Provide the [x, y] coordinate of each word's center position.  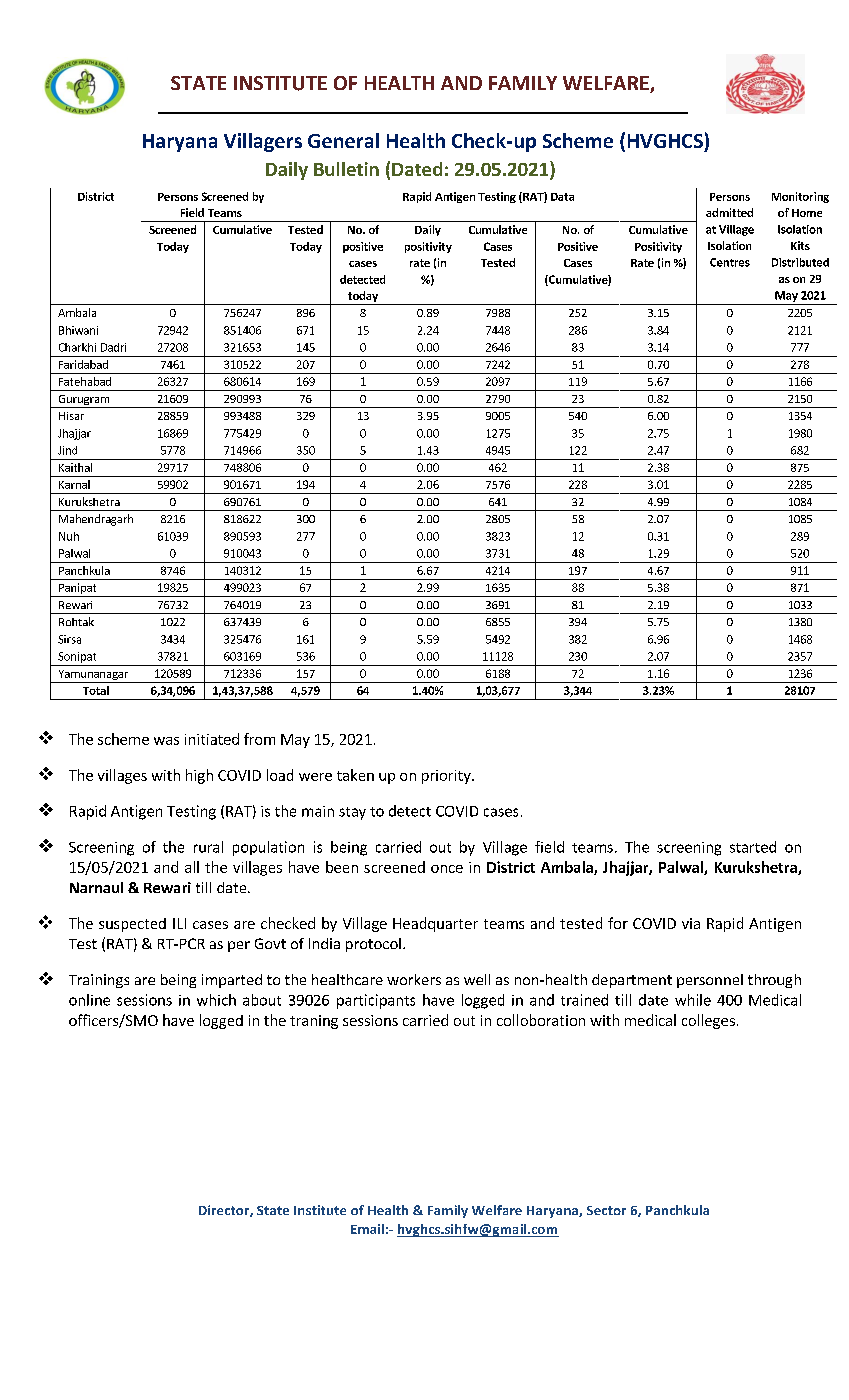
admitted [729, 212]
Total [96, 690]
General [343, 140]
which [216, 1000]
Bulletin [346, 169]
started [753, 847]
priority [447, 777]
